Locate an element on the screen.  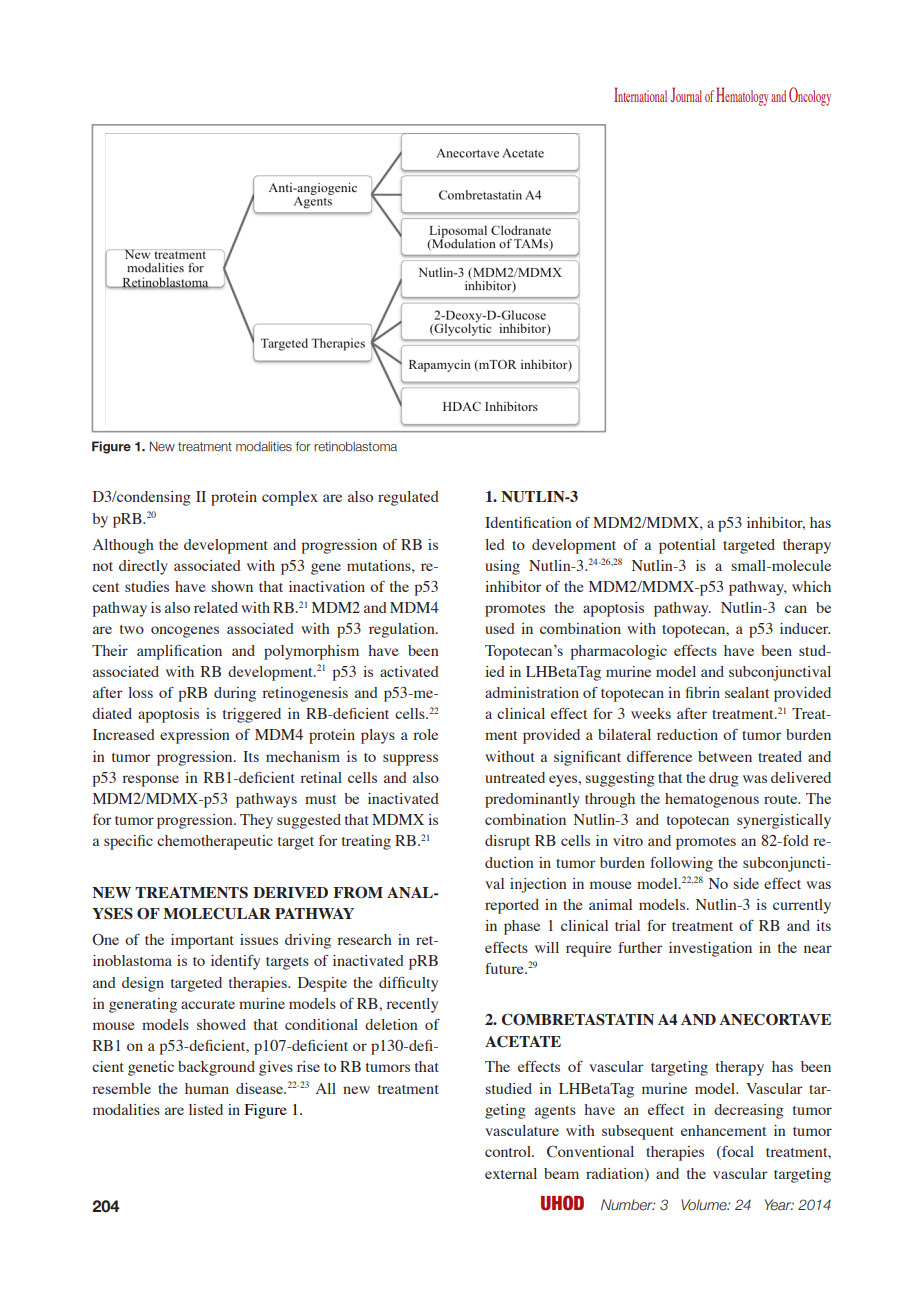
external is located at coordinates (511, 1173).
